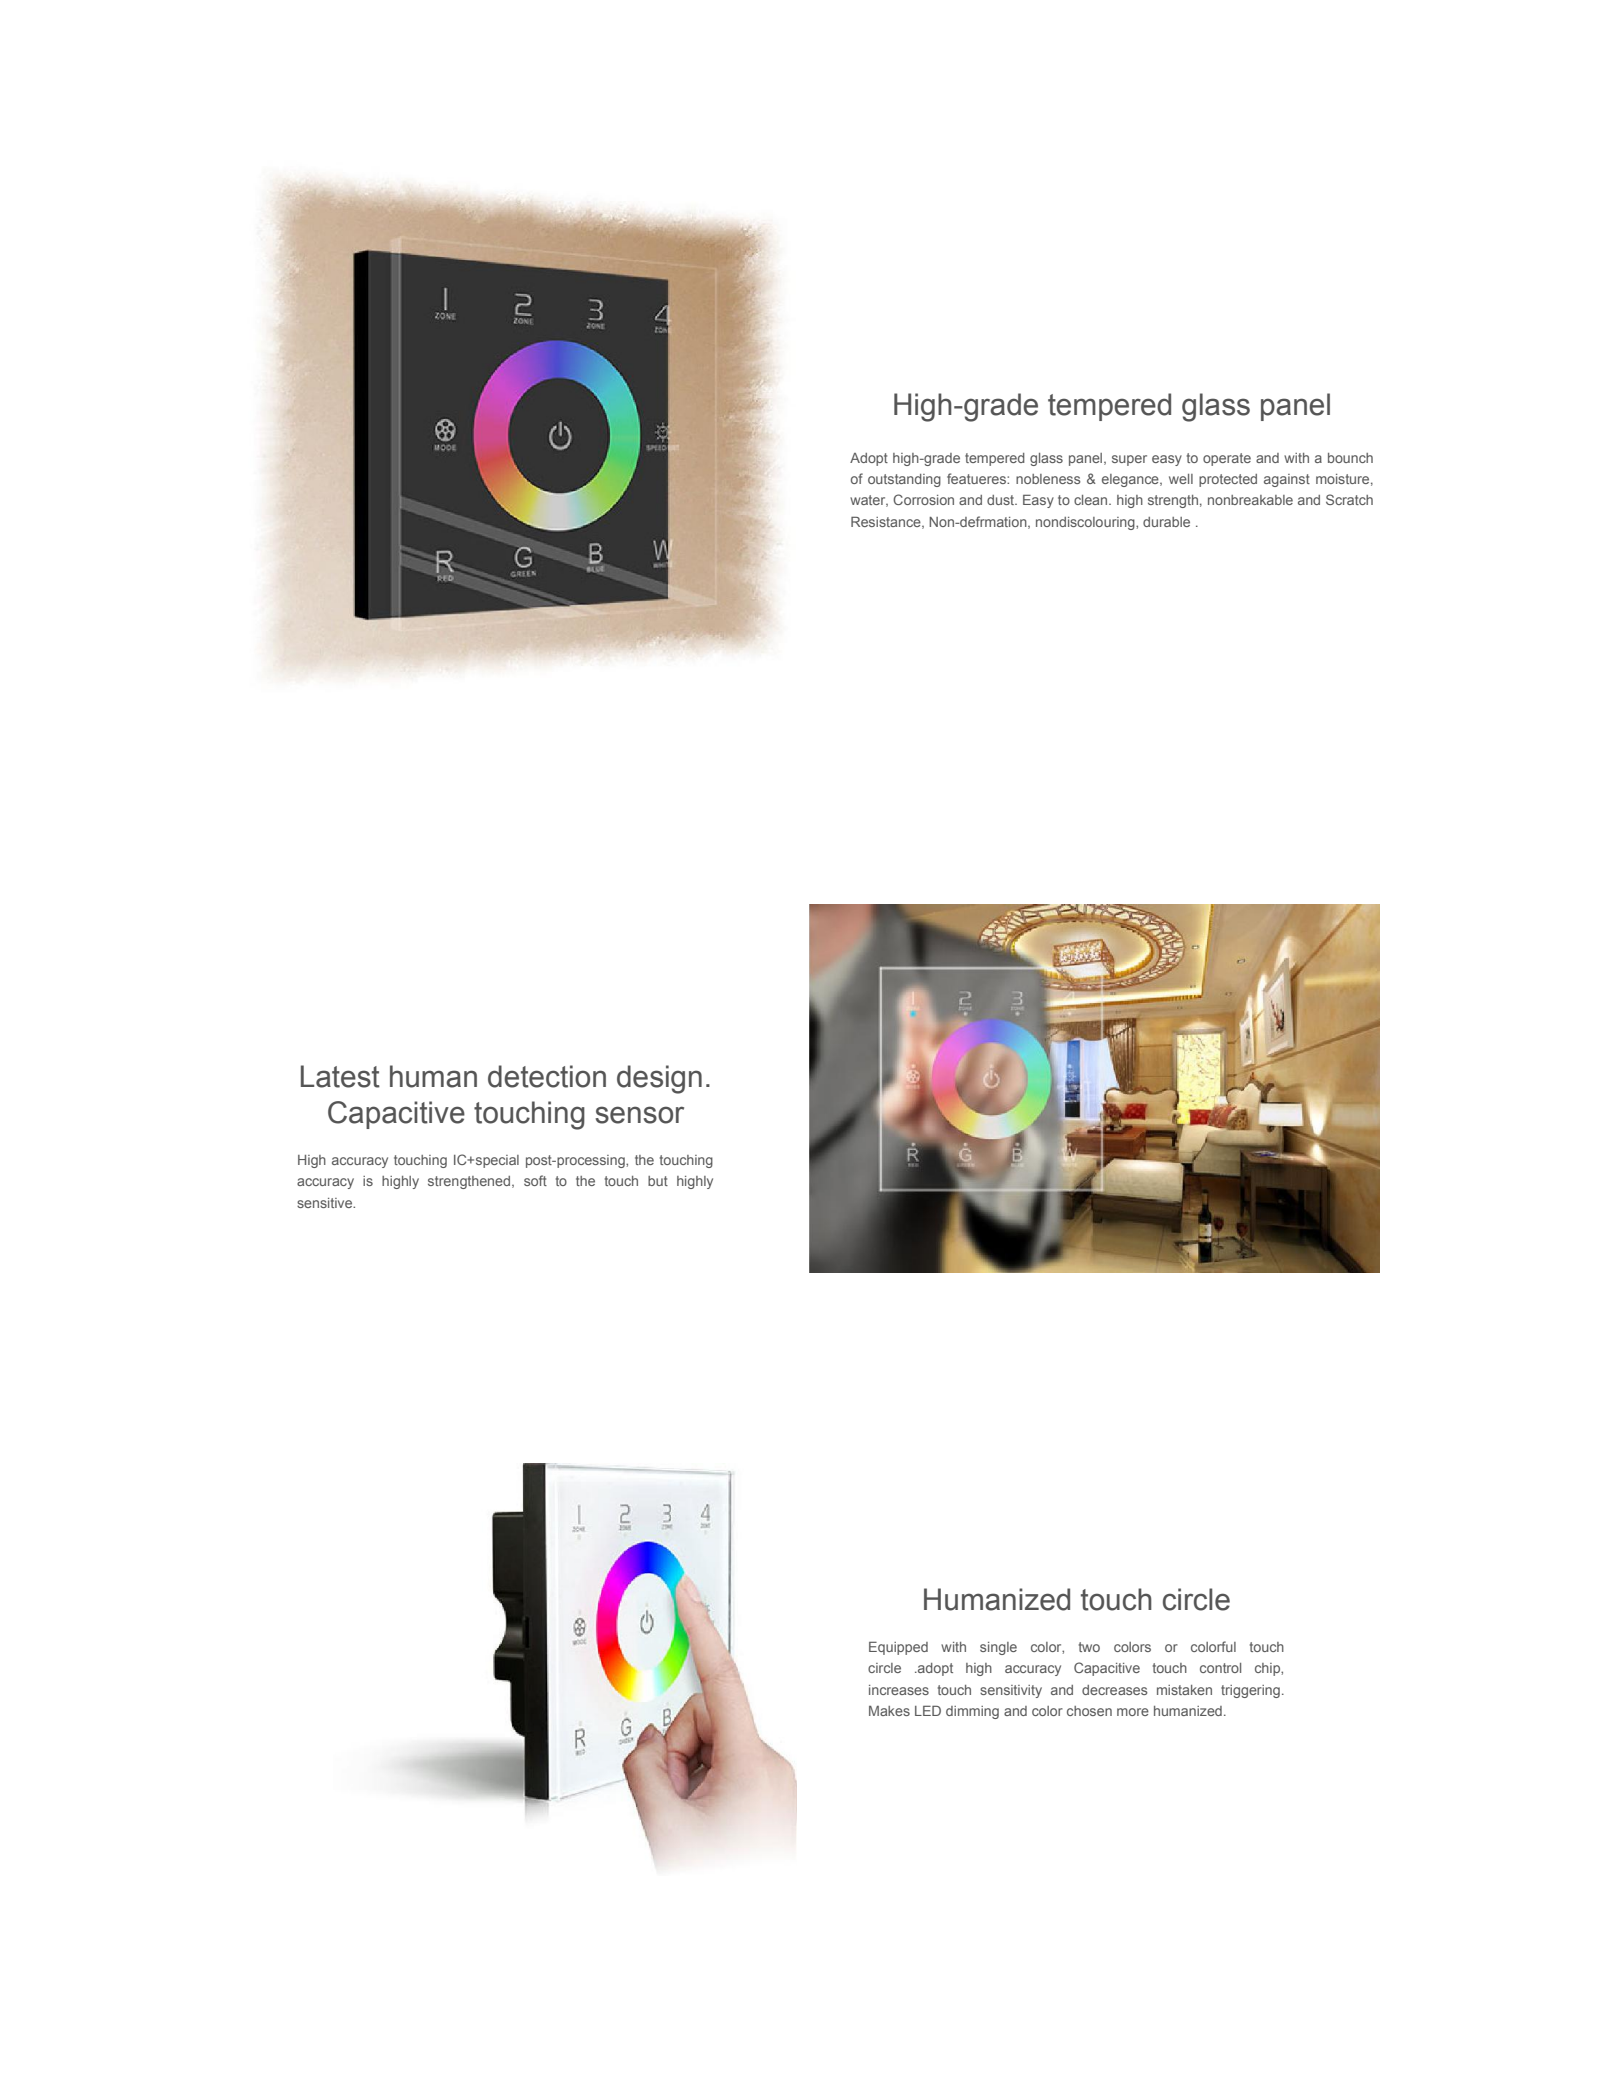 This screenshot has height=2094, width=1618. I want to click on Makes, so click(889, 1711).
